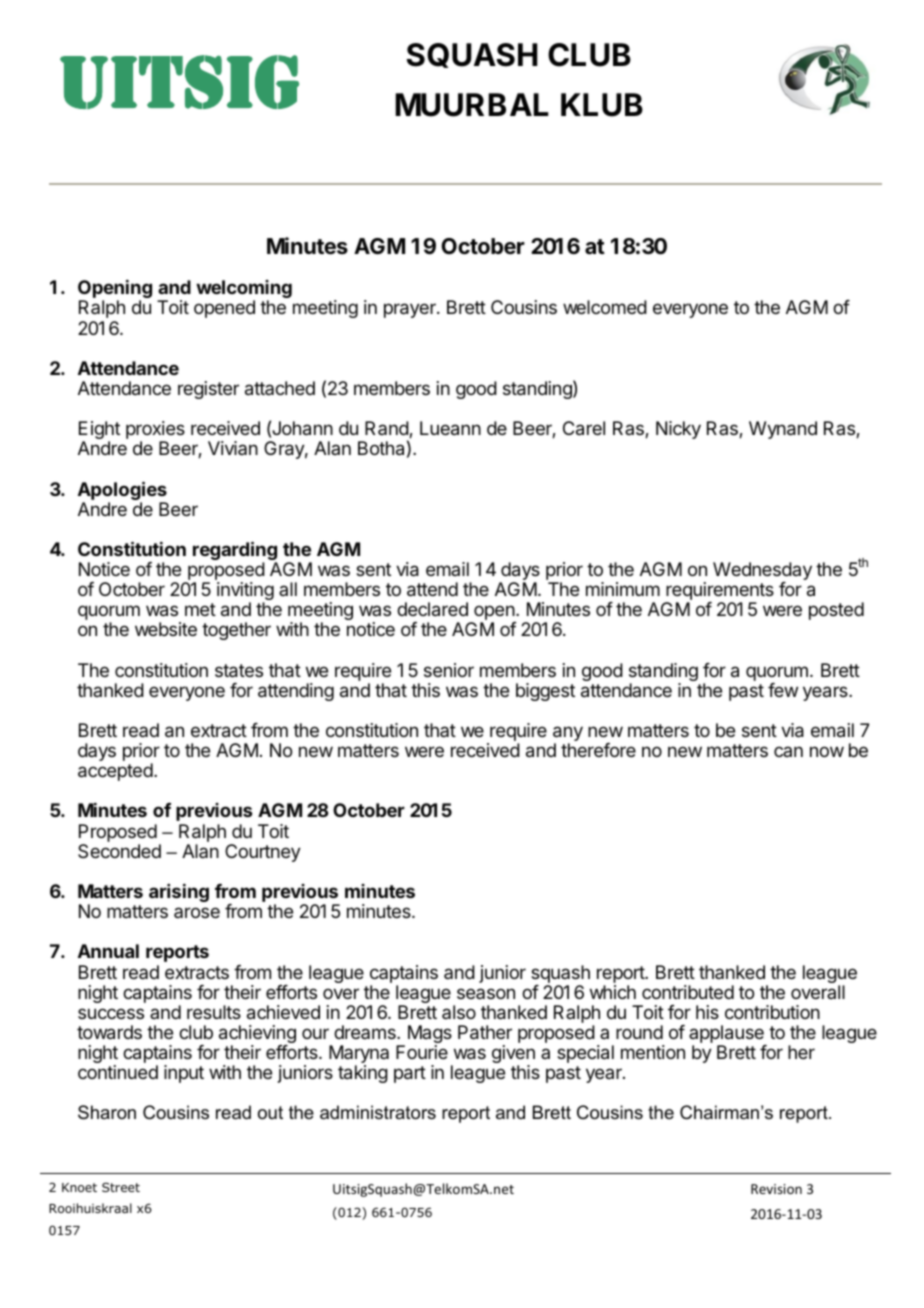 The image size is (924, 1308). Describe the element at coordinates (605, 307) in the page. I see `welcomed` at that location.
